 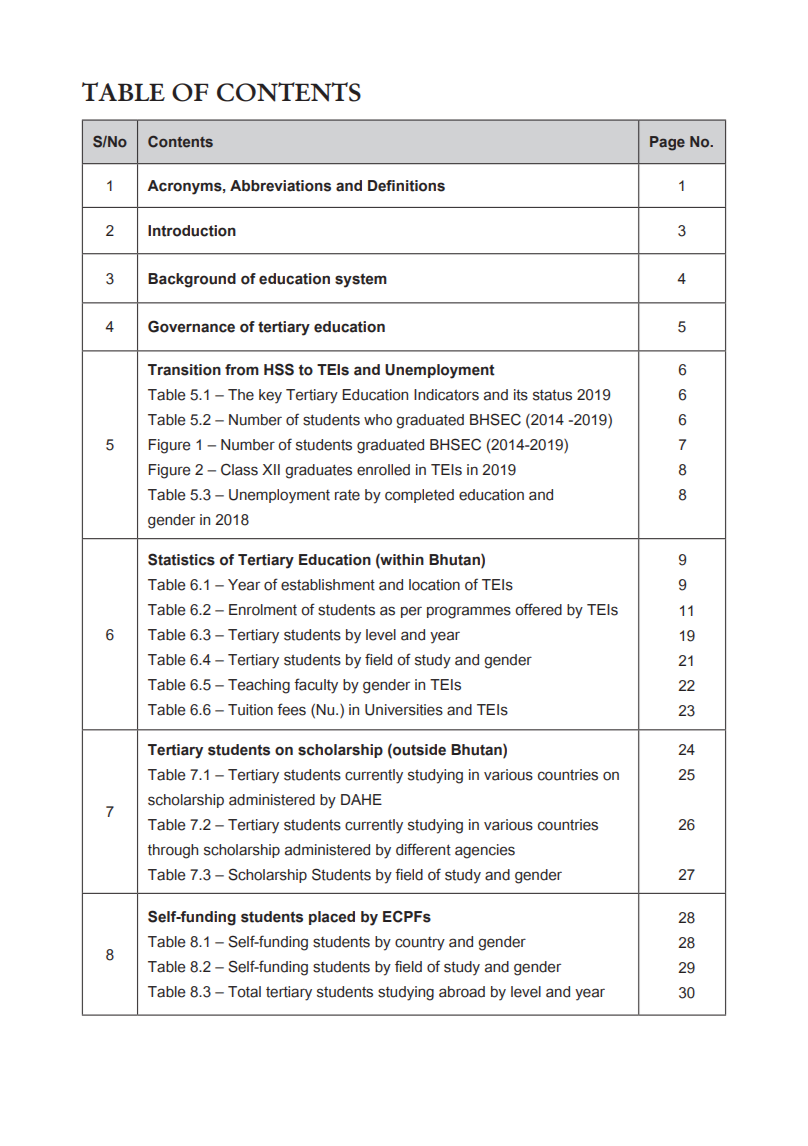 What do you see at coordinates (667, 143) in the image?
I see `Page` at bounding box center [667, 143].
